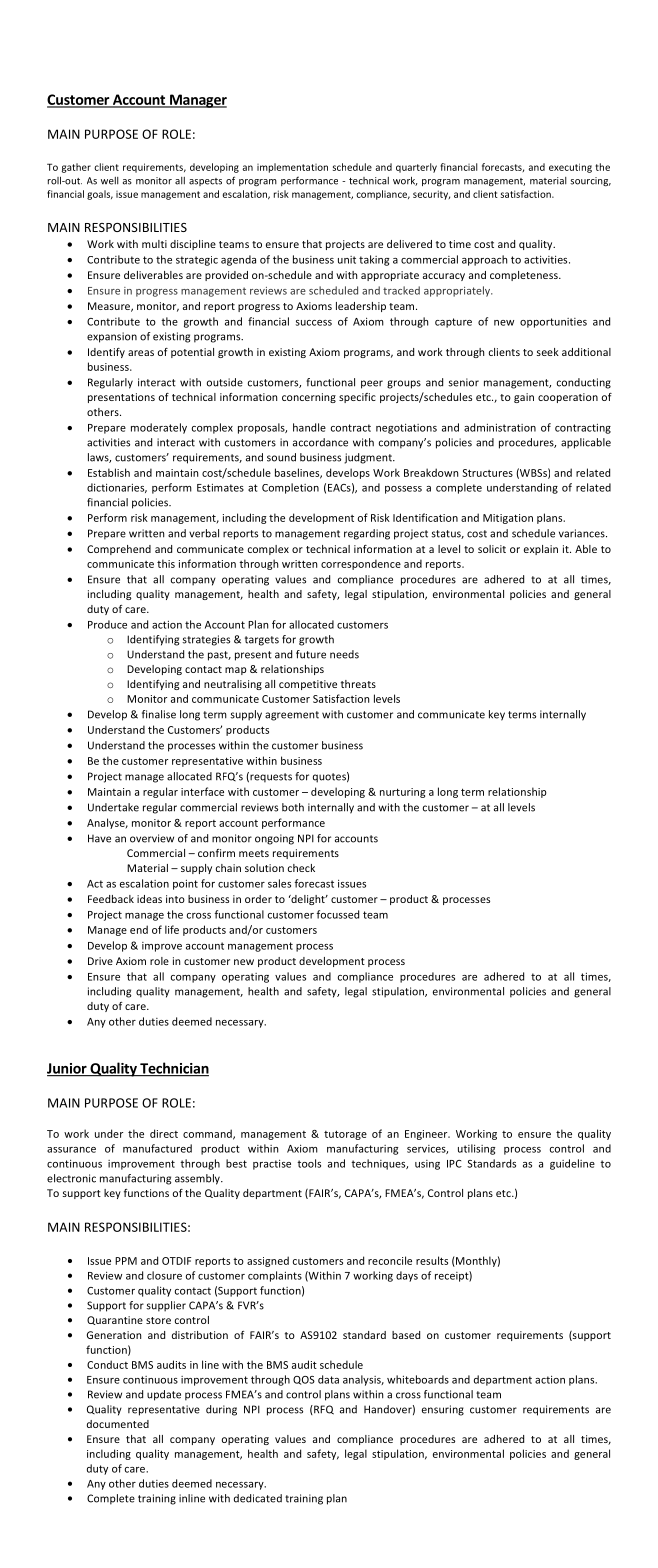  Describe the element at coordinates (292, 168) in the document. I see `implementation` at that location.
